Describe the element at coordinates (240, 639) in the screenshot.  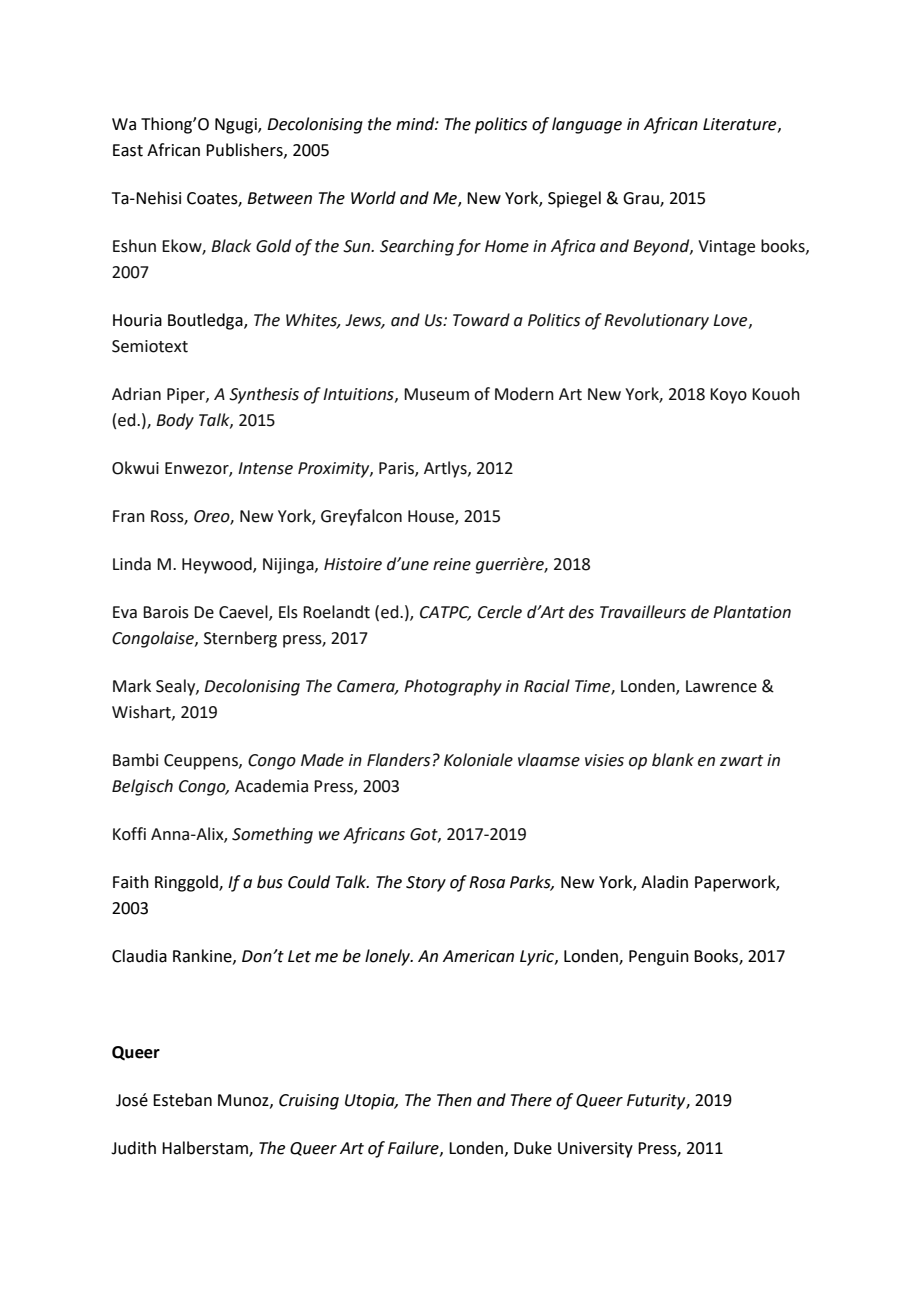
I see `Sternberg` at that location.
